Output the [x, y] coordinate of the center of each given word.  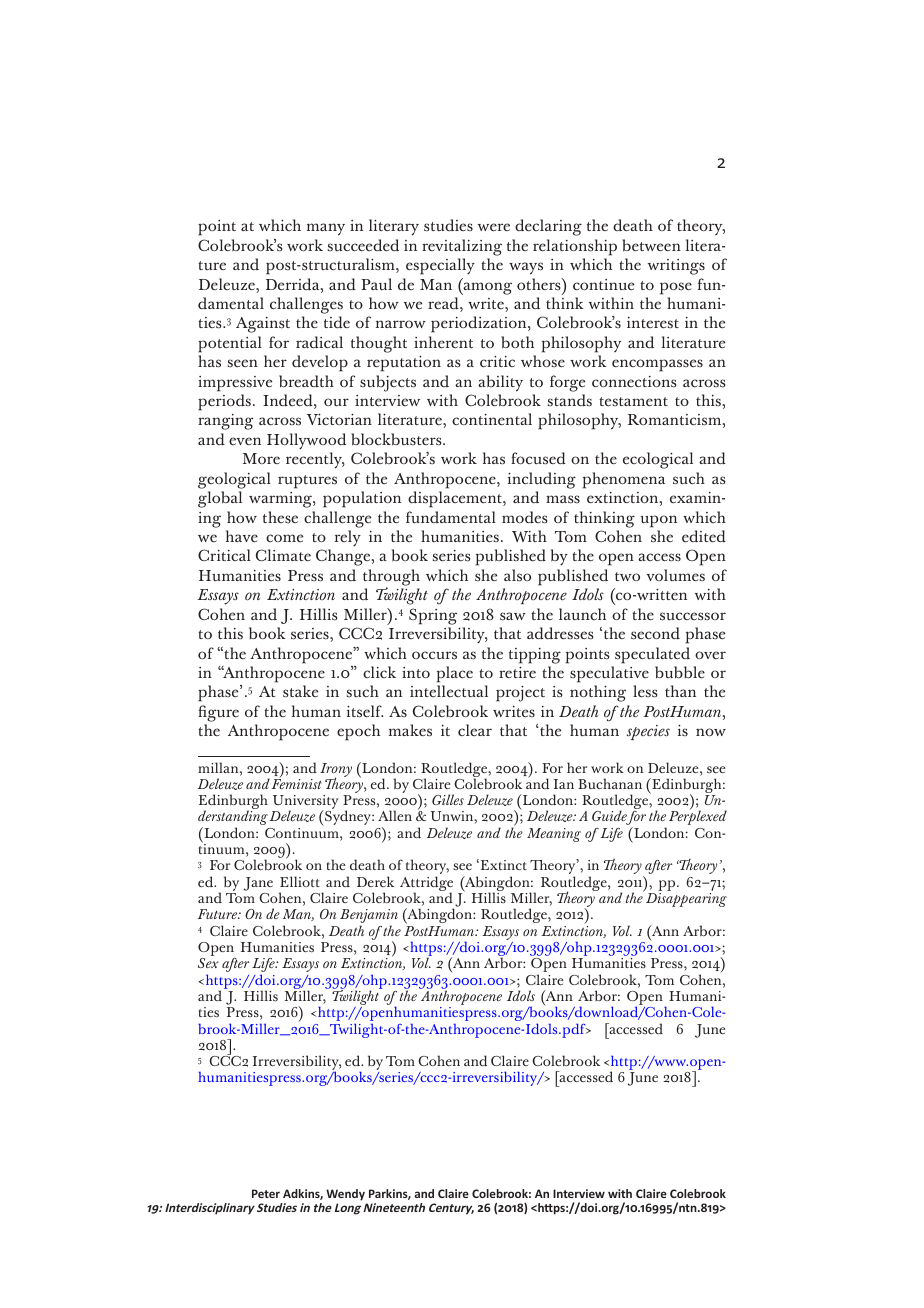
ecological [658, 460]
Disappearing [686, 900]
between [651, 245]
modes [524, 517]
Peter [266, 1193]
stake [300, 691]
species [648, 732]
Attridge [426, 885]
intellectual [449, 691]
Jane [258, 884]
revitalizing [462, 247]
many [326, 229]
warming [281, 500]
